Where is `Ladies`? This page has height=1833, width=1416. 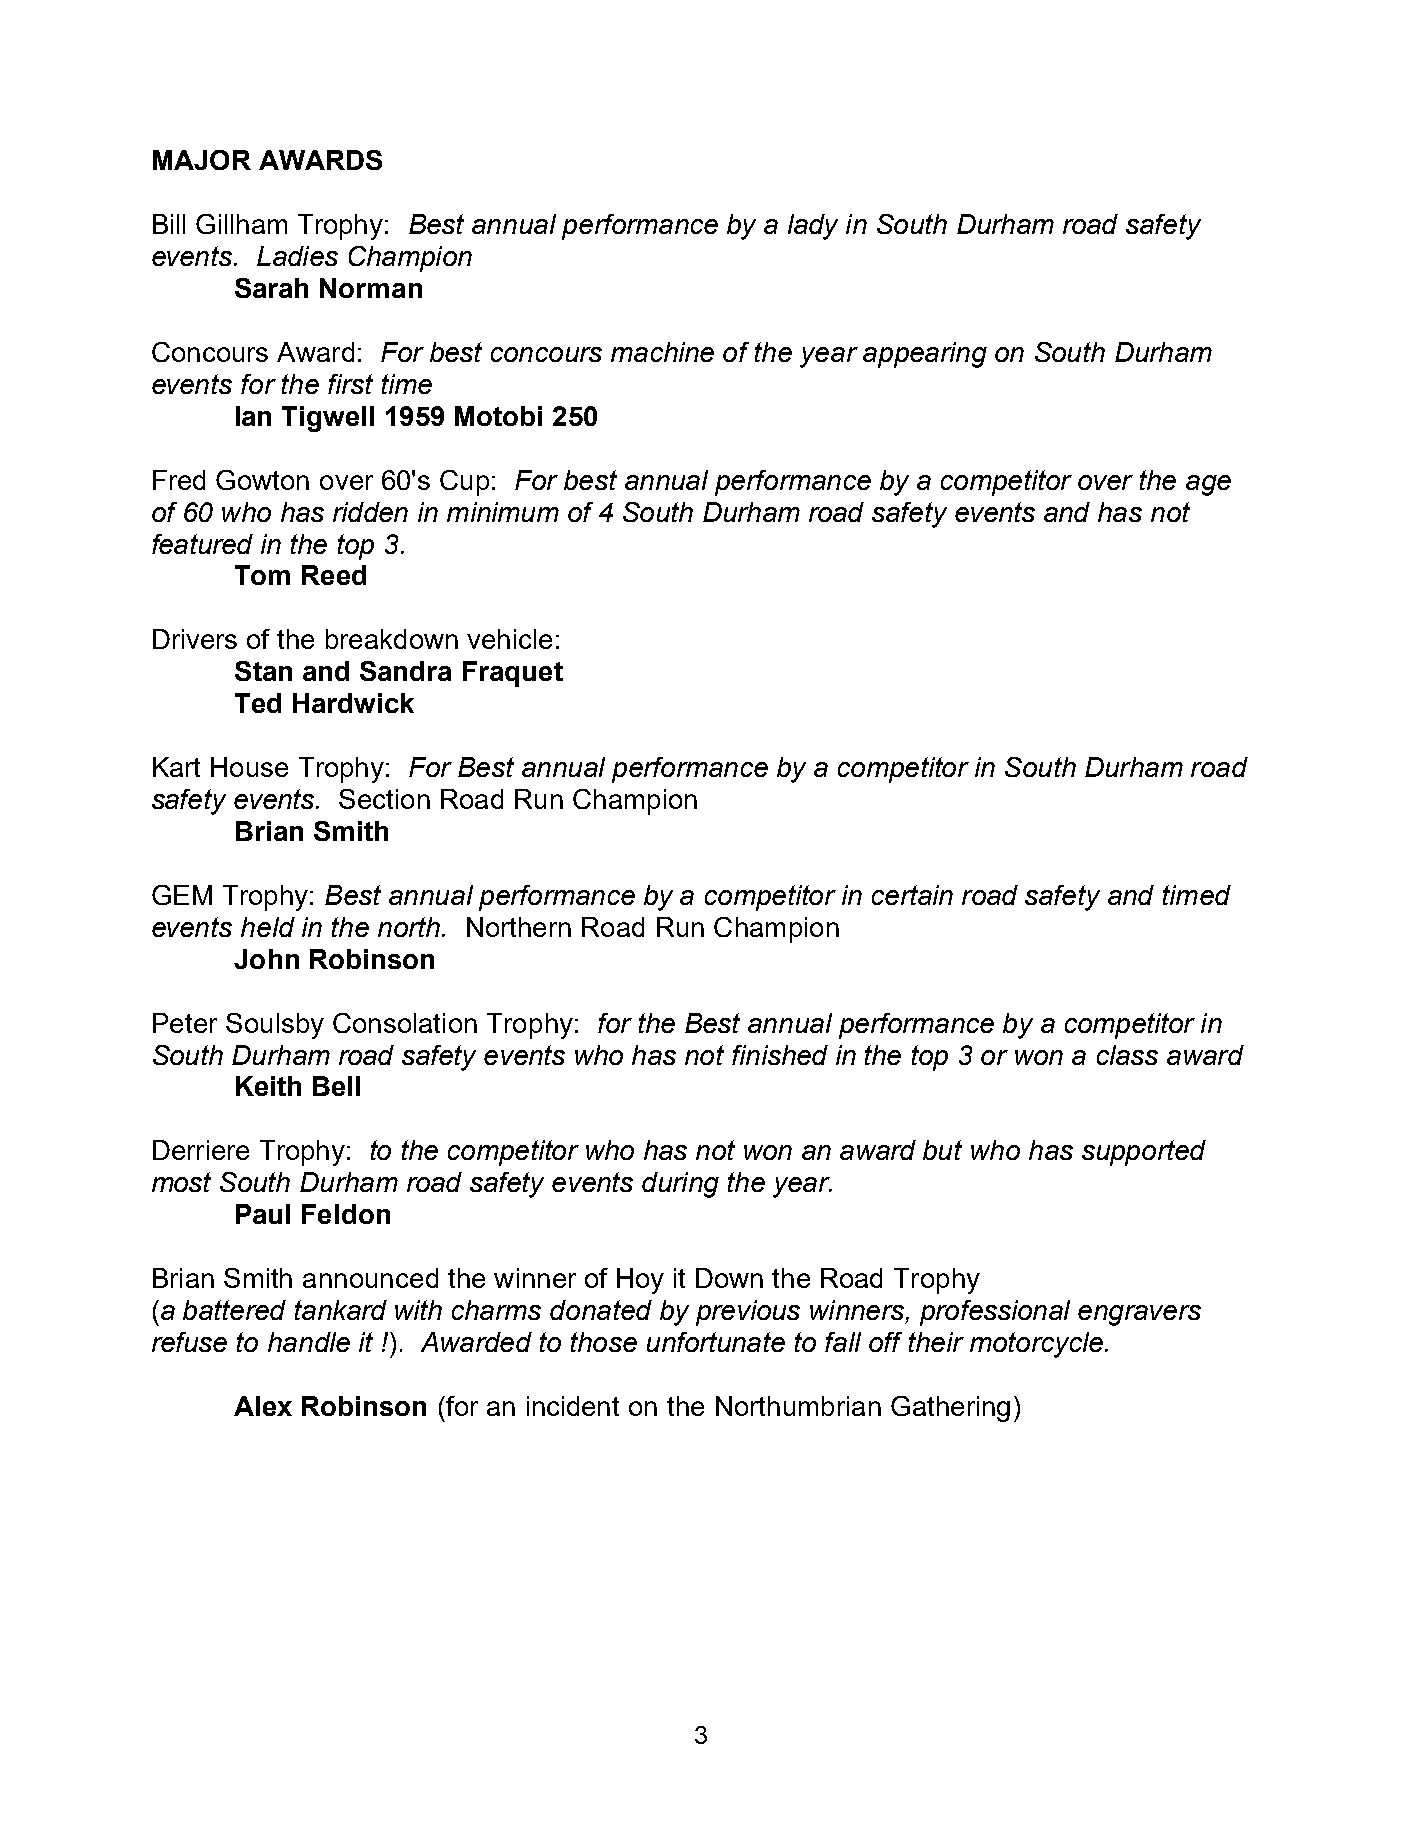
Ladies is located at coordinates (297, 256).
